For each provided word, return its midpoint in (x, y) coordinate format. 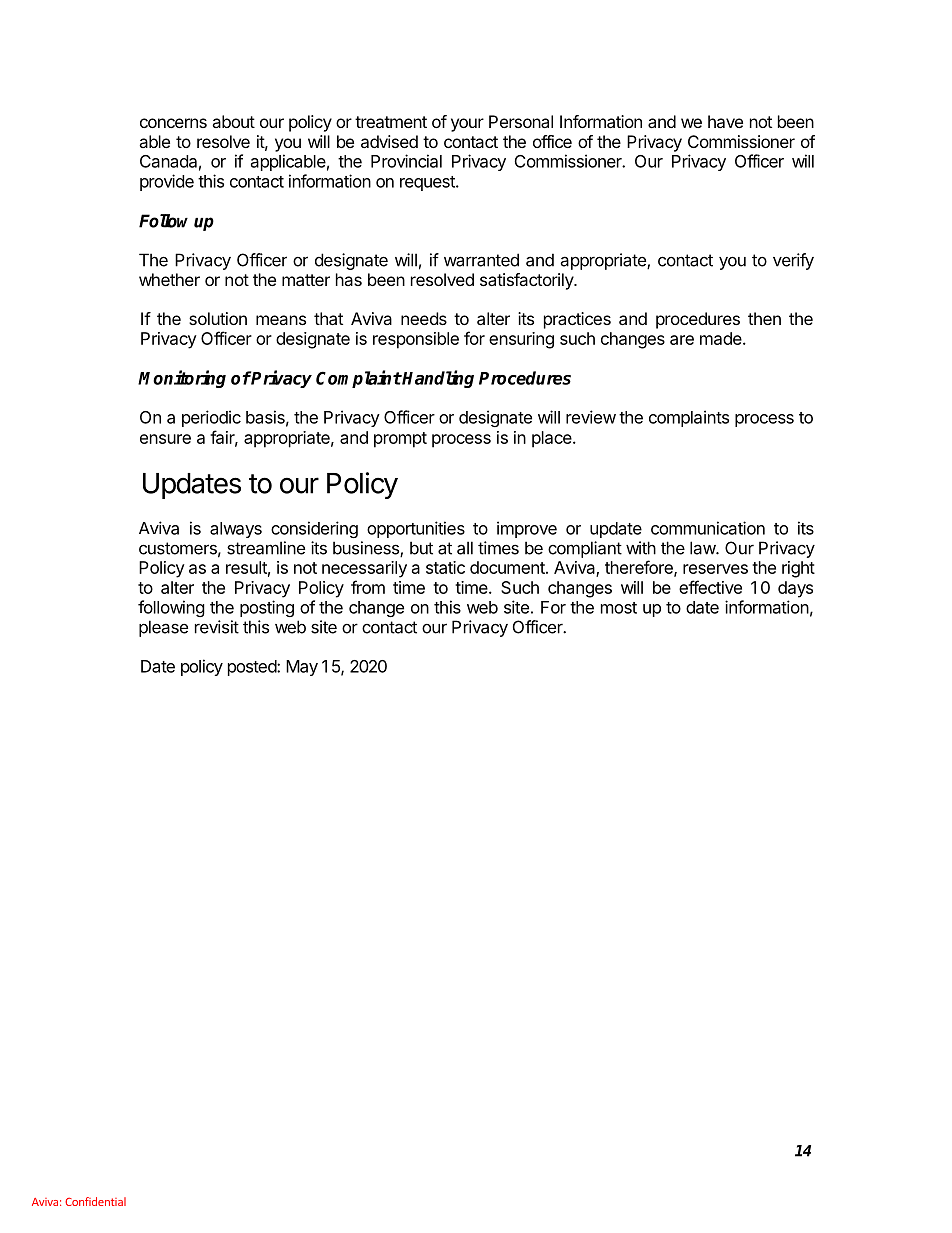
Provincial (406, 161)
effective (710, 587)
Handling (437, 379)
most (619, 608)
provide (167, 182)
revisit (217, 627)
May (302, 668)
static (445, 567)
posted (253, 668)
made (722, 338)
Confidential (95, 1201)
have (725, 121)
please (163, 628)
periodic (211, 418)
